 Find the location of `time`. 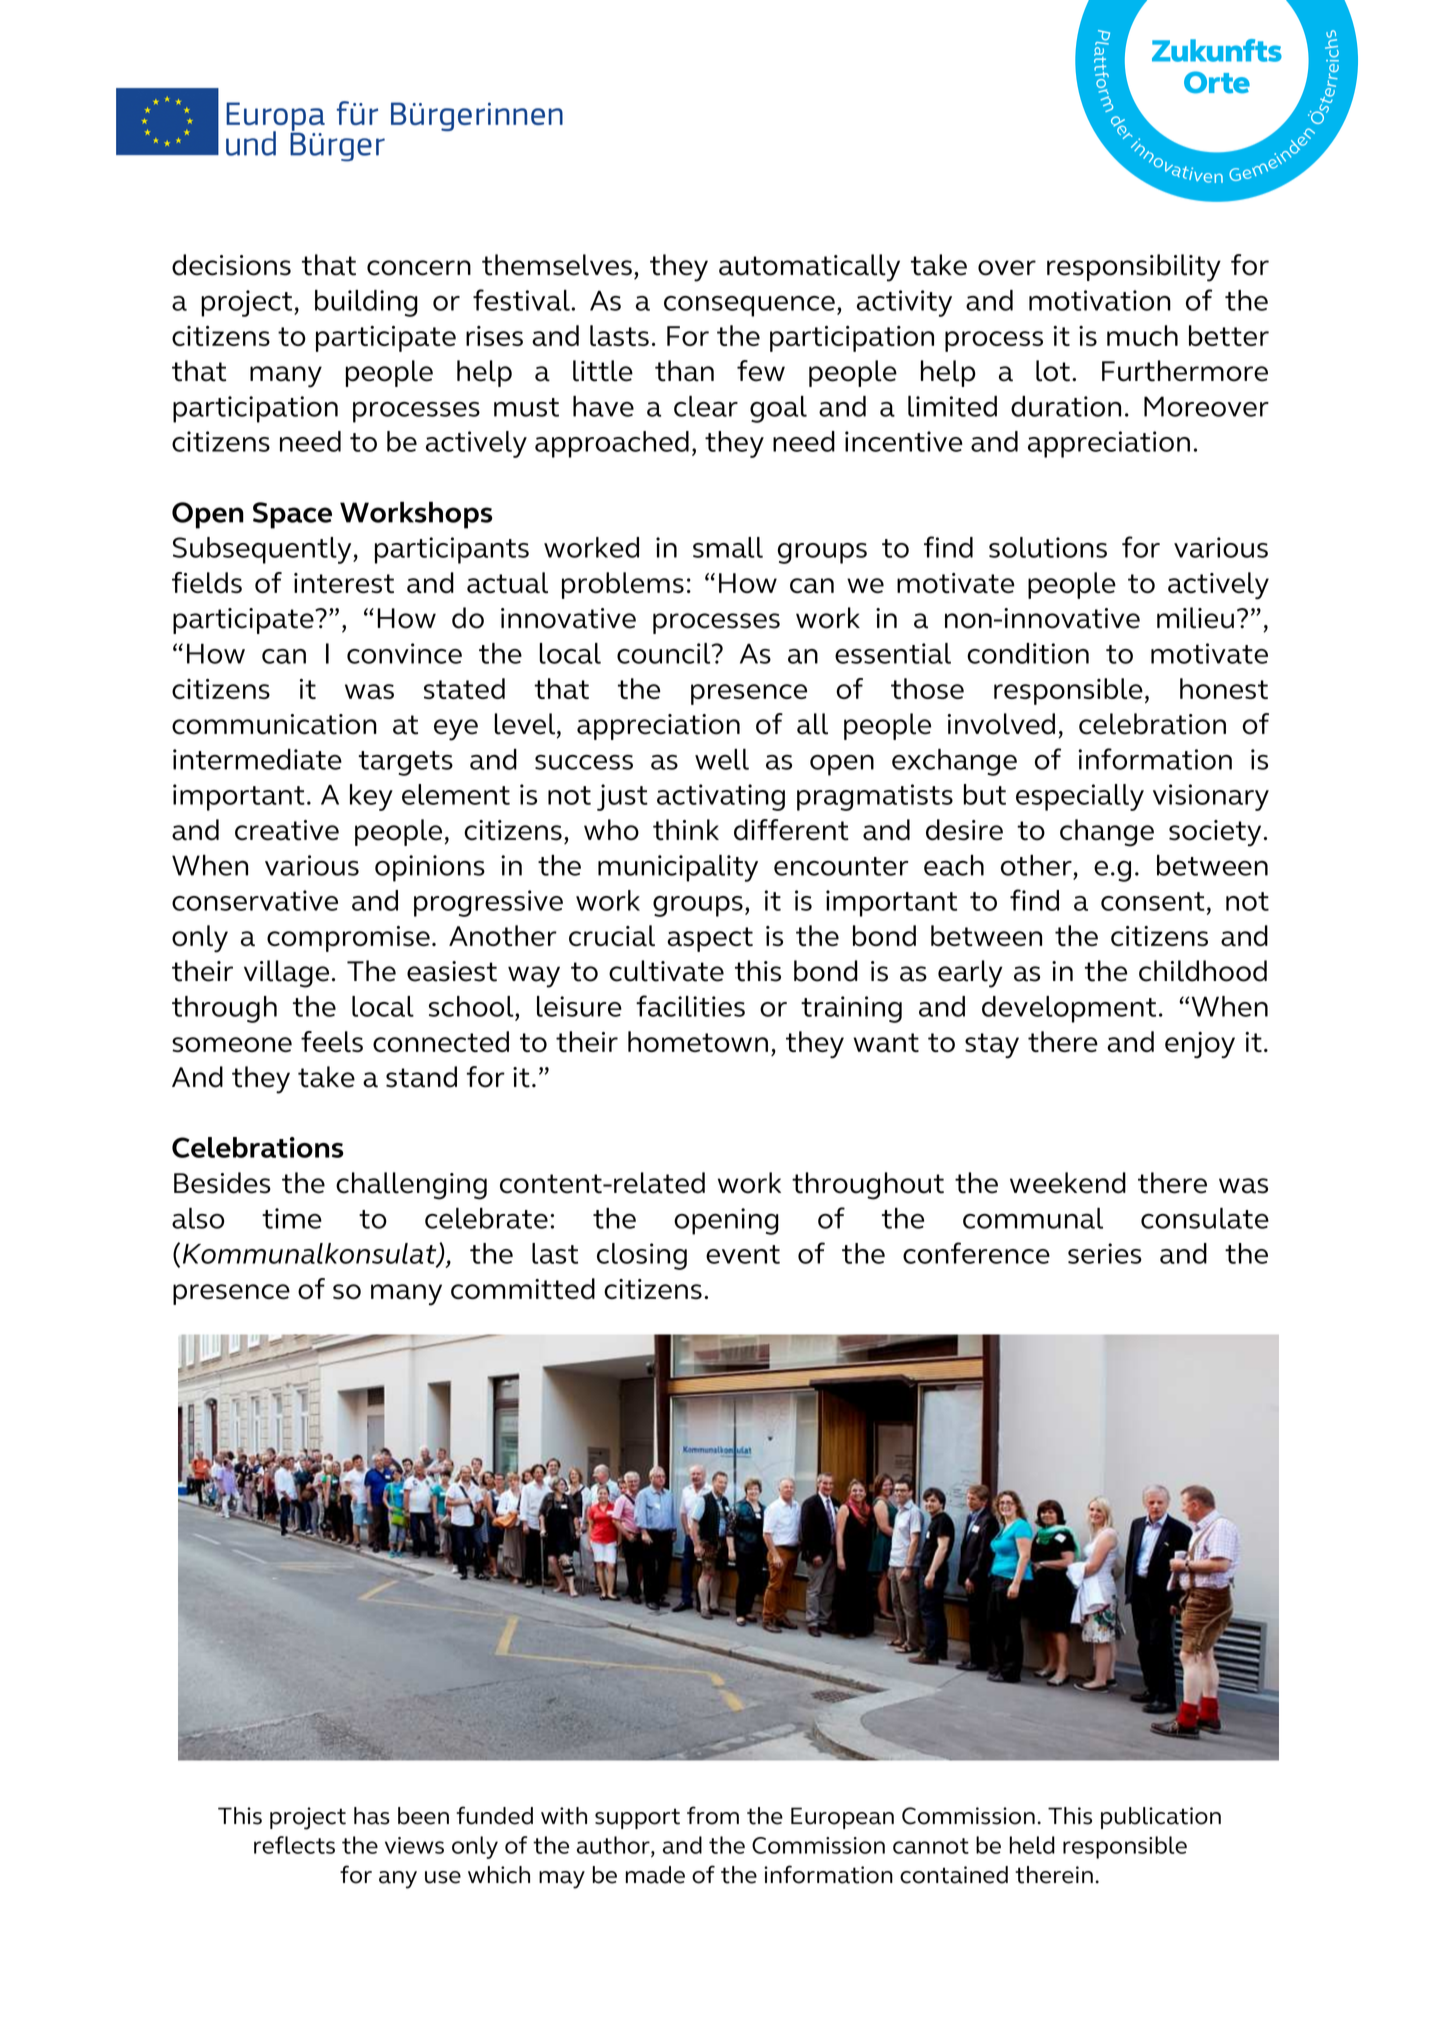

time is located at coordinates (292, 1218).
